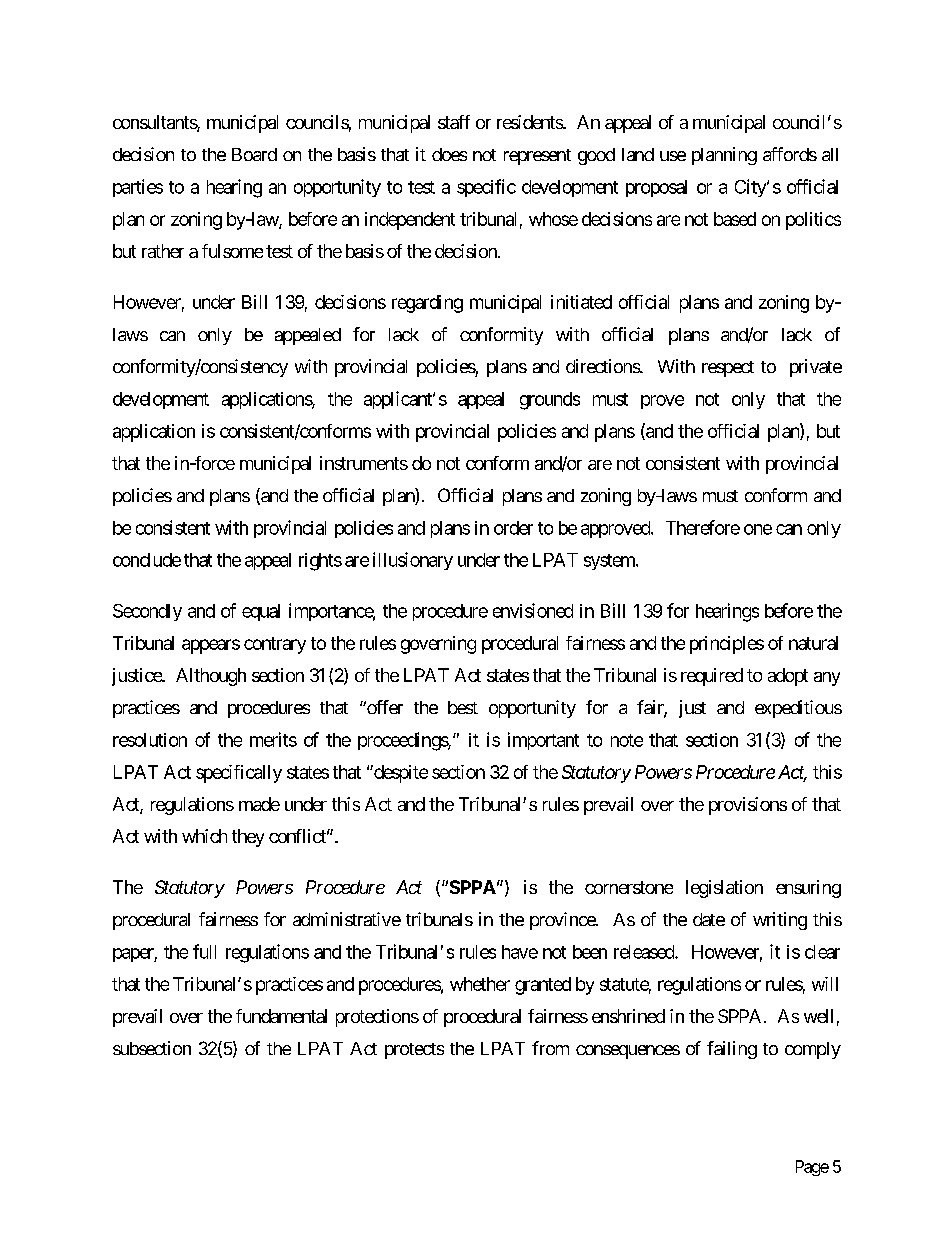  Describe the element at coordinates (150, 740) in the screenshot. I see `resolution` at that location.
